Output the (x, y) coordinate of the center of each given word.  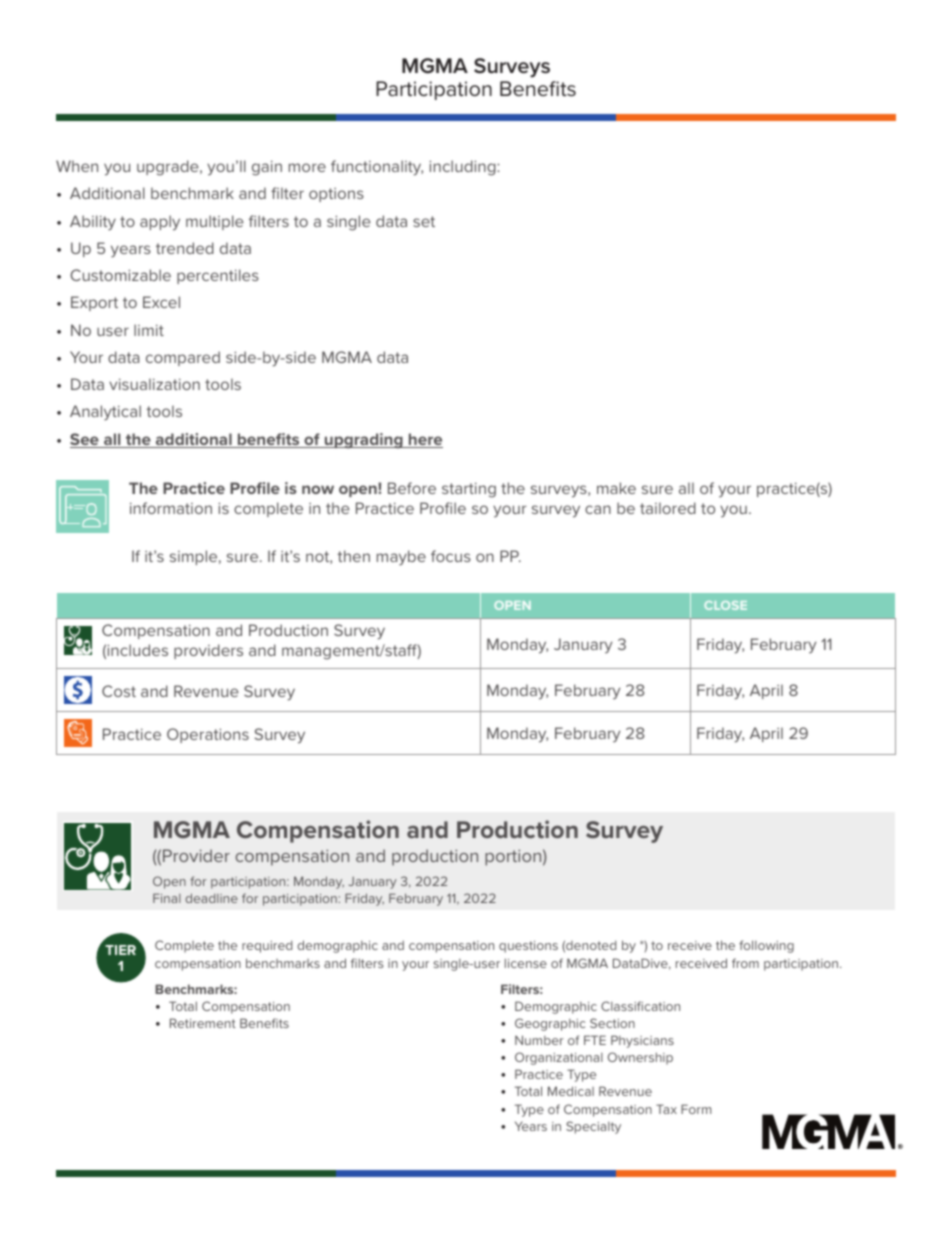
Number (539, 1040)
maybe (401, 558)
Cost (119, 691)
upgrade (169, 168)
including (463, 168)
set (424, 221)
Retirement (203, 1023)
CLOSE (725, 605)
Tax (666, 1109)
